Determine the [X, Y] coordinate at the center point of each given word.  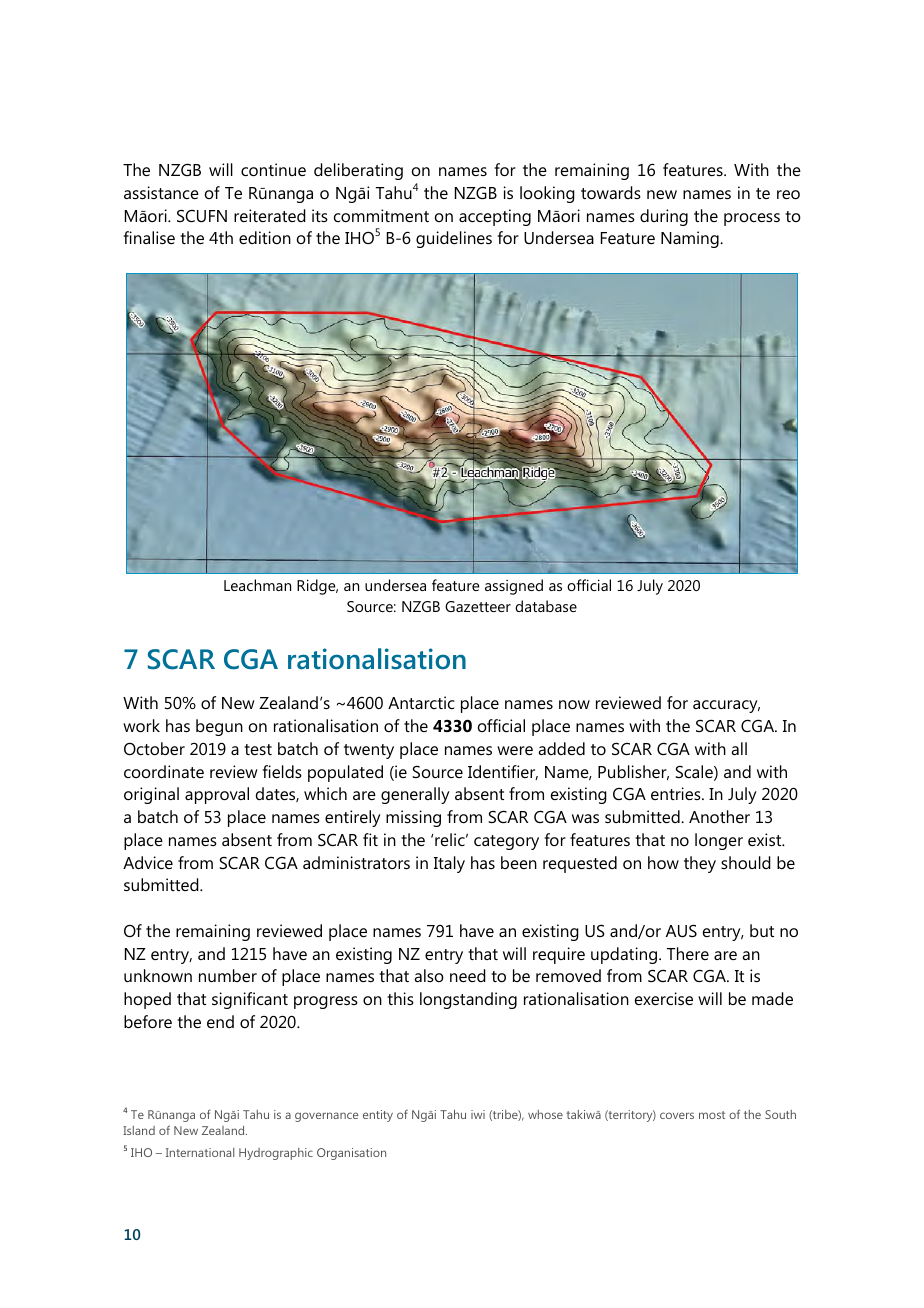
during [664, 217]
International [200, 1152]
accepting [495, 217]
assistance [161, 192]
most [712, 1115]
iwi [478, 1114]
